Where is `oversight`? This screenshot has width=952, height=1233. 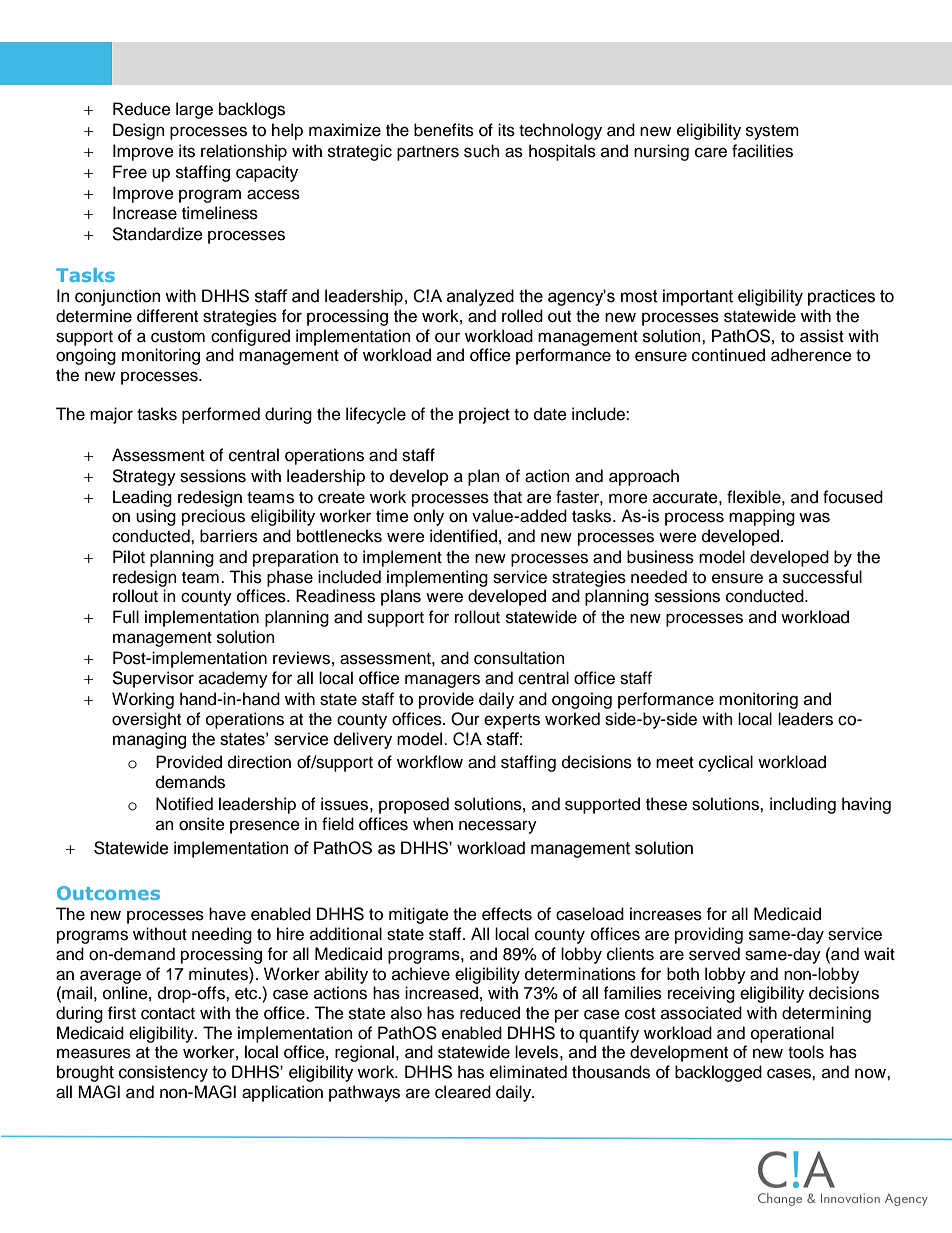
oversight is located at coordinates (146, 720).
